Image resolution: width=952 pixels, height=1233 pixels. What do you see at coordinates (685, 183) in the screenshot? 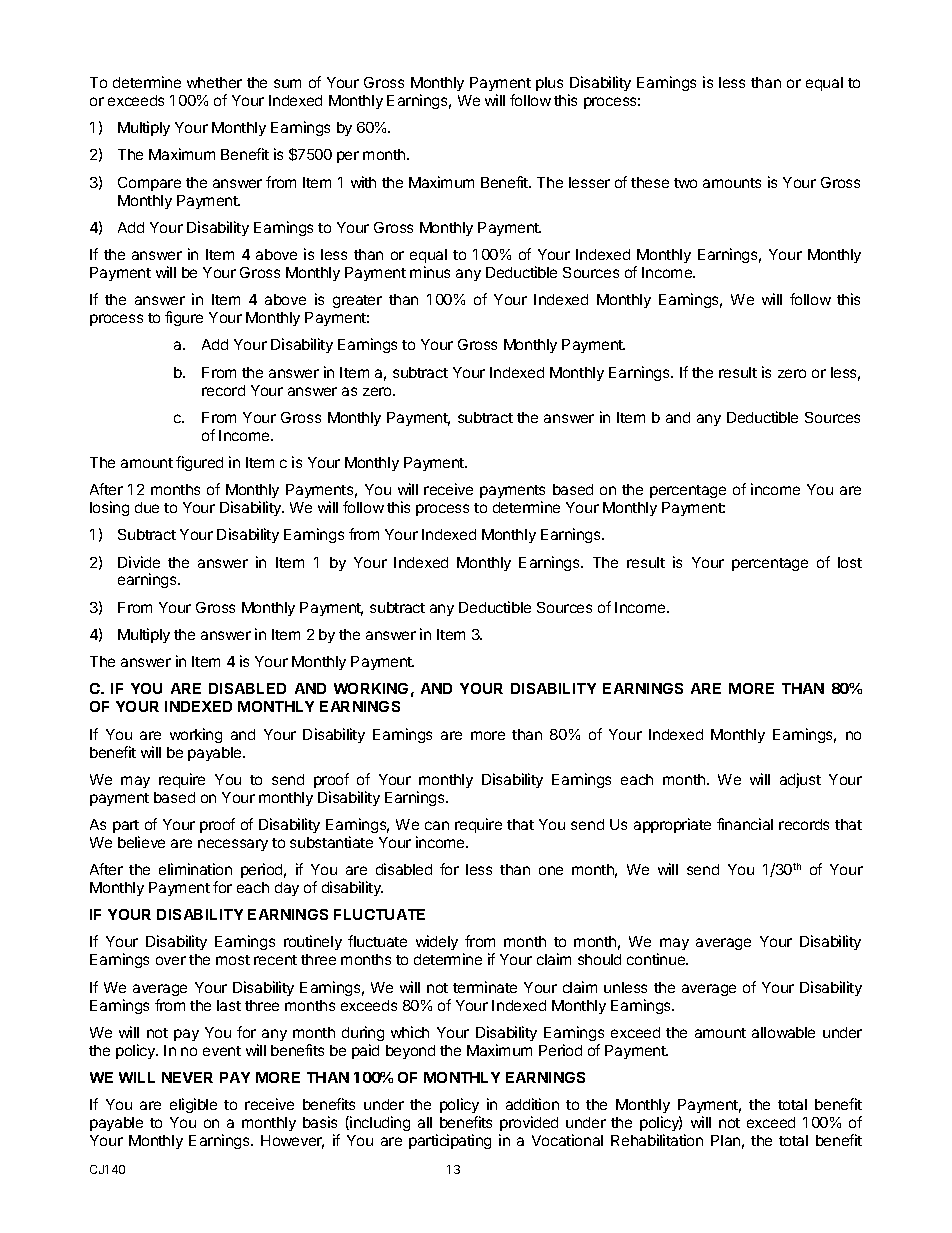
I see `two` at bounding box center [685, 183].
